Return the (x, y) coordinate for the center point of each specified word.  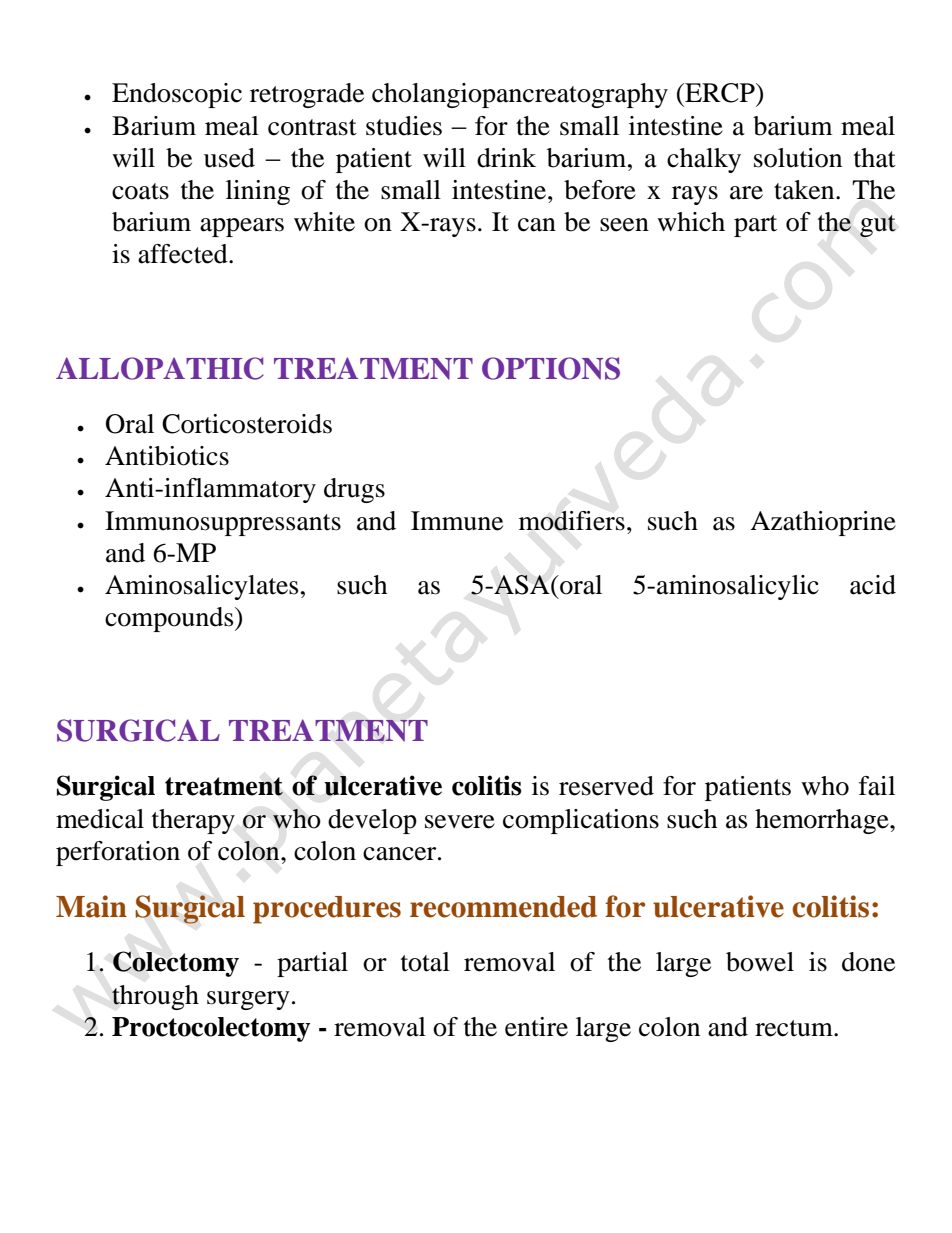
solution (798, 158)
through (155, 997)
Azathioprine (823, 523)
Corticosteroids (247, 424)
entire (536, 1027)
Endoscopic (177, 95)
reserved (606, 786)
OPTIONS (551, 368)
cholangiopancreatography (520, 95)
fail (877, 786)
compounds (170, 619)
